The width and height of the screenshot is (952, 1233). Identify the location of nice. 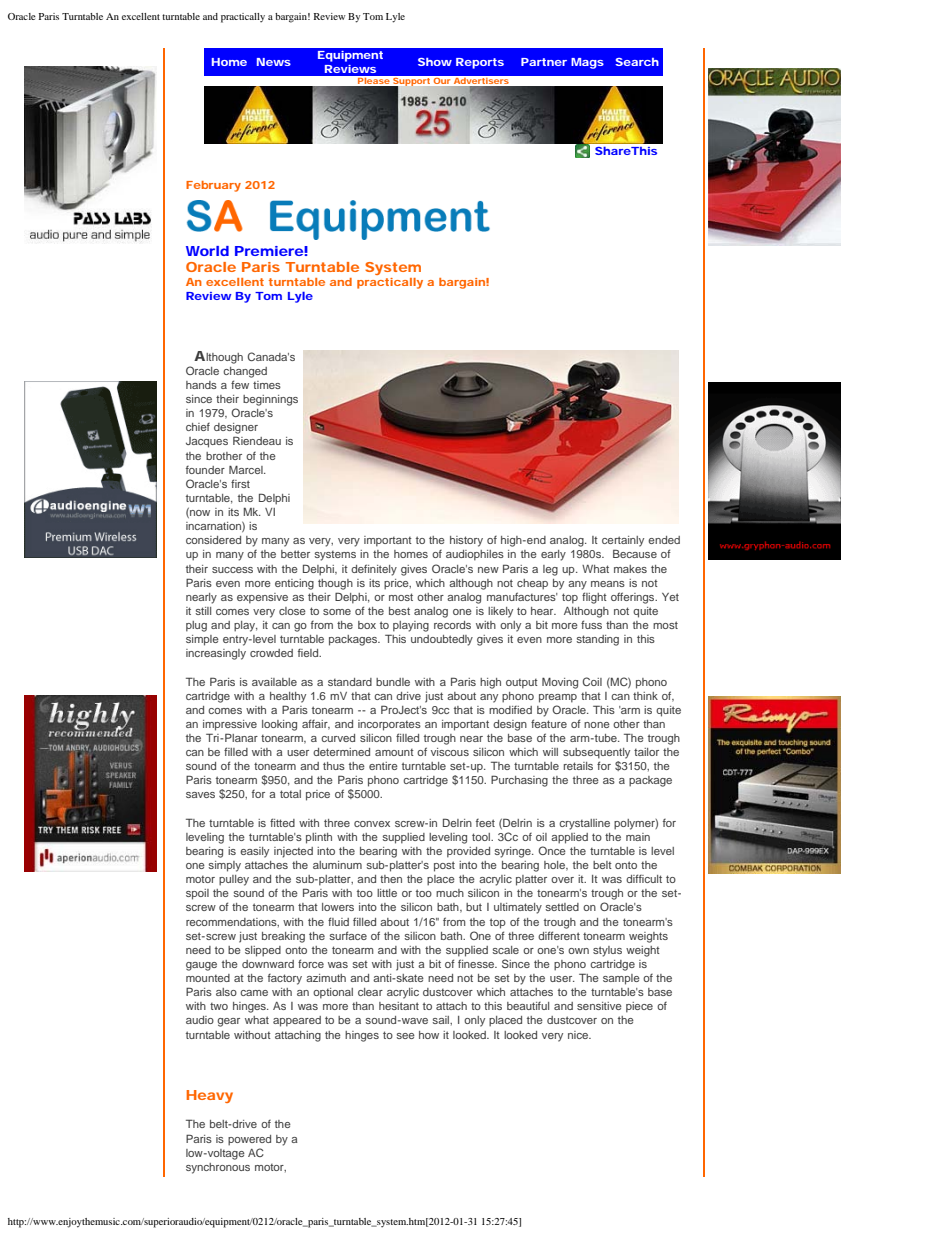
(579, 1035).
